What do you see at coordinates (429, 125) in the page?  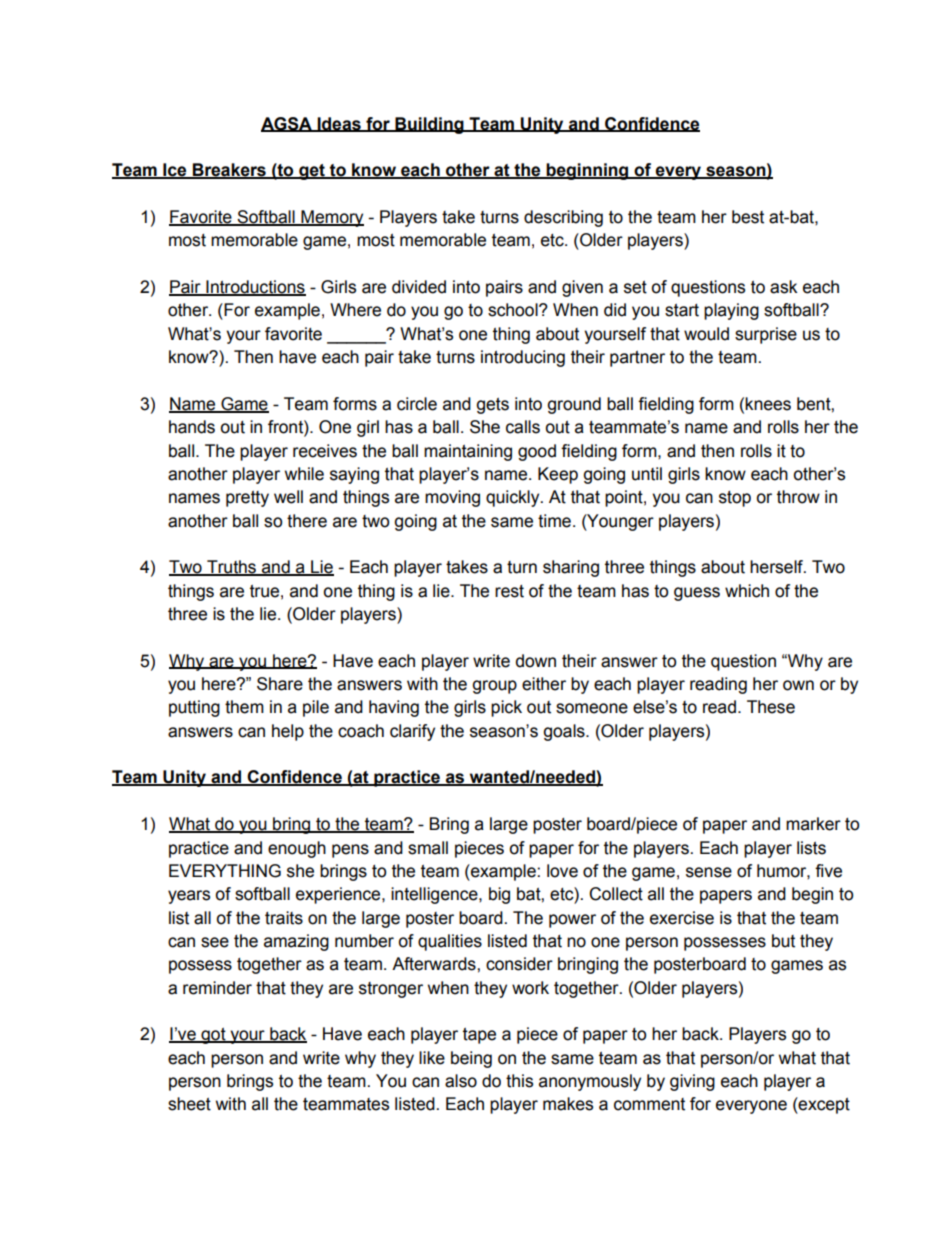 I see `Building` at bounding box center [429, 125].
